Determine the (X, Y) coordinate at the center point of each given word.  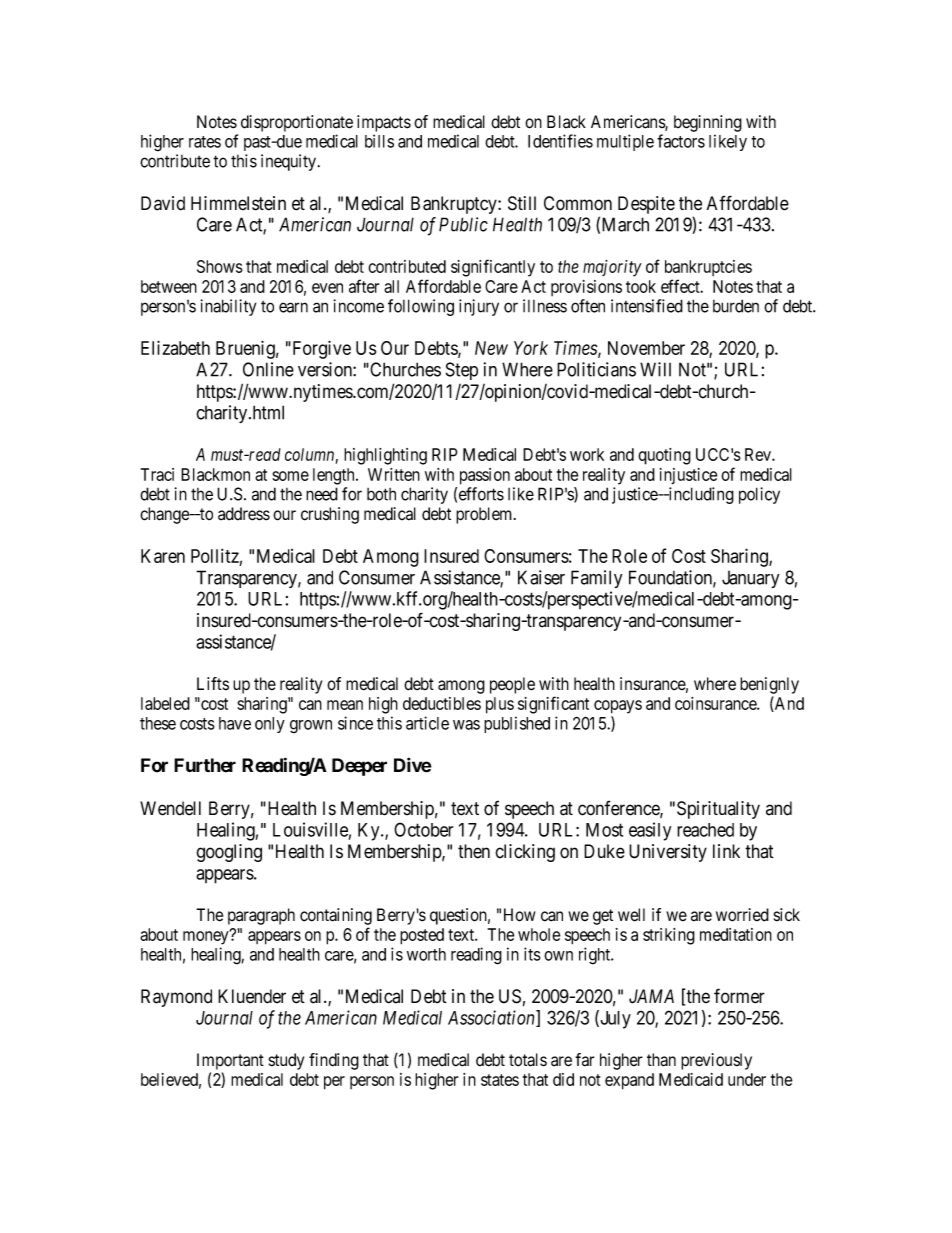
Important (230, 1061)
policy (759, 495)
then (474, 851)
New (491, 348)
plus (500, 705)
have (235, 723)
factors (681, 141)
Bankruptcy (455, 205)
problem (485, 515)
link (726, 851)
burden (736, 306)
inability (228, 307)
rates (205, 142)
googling (229, 853)
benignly (769, 685)
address (244, 514)
